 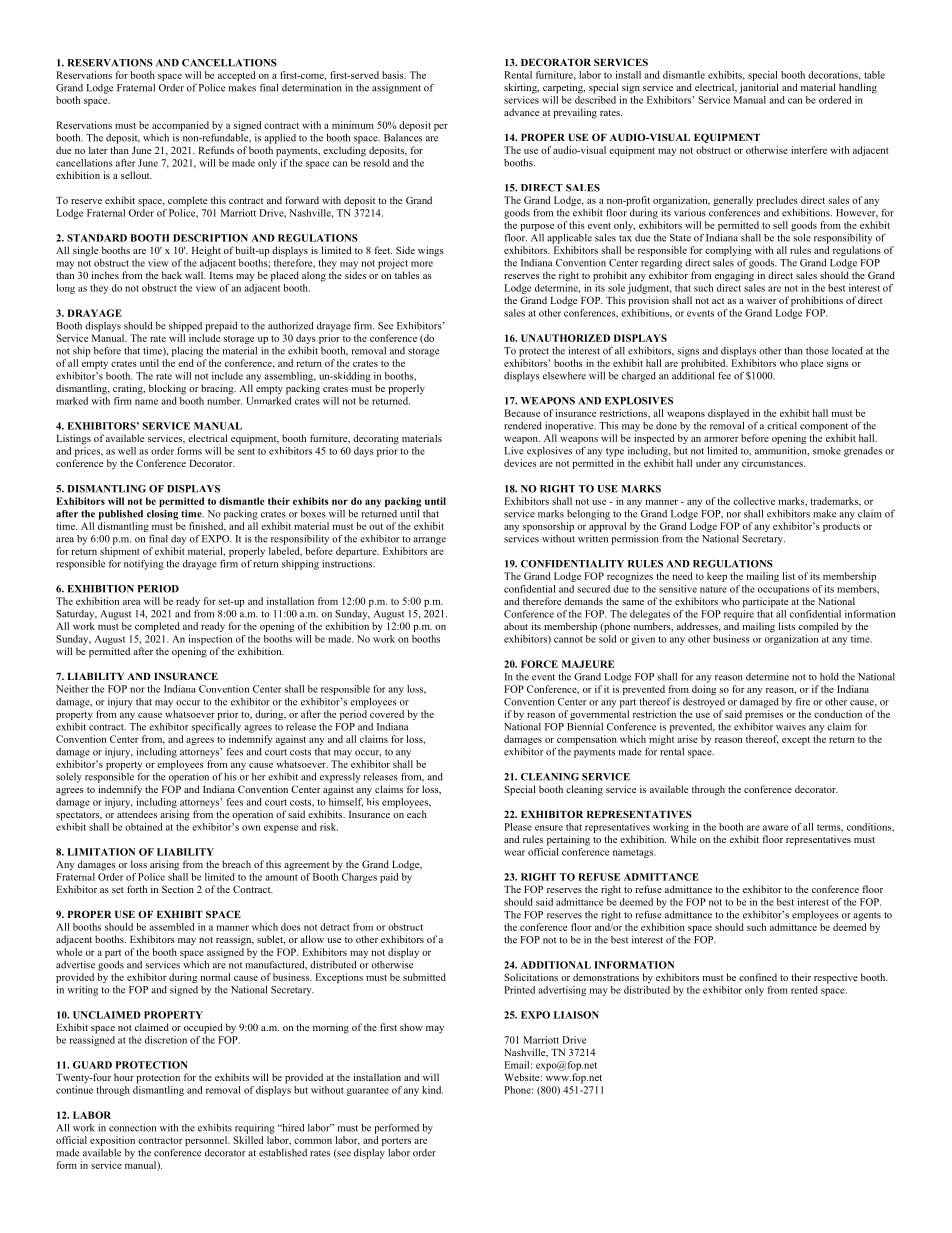 I want to click on accompanied, so click(x=180, y=126).
